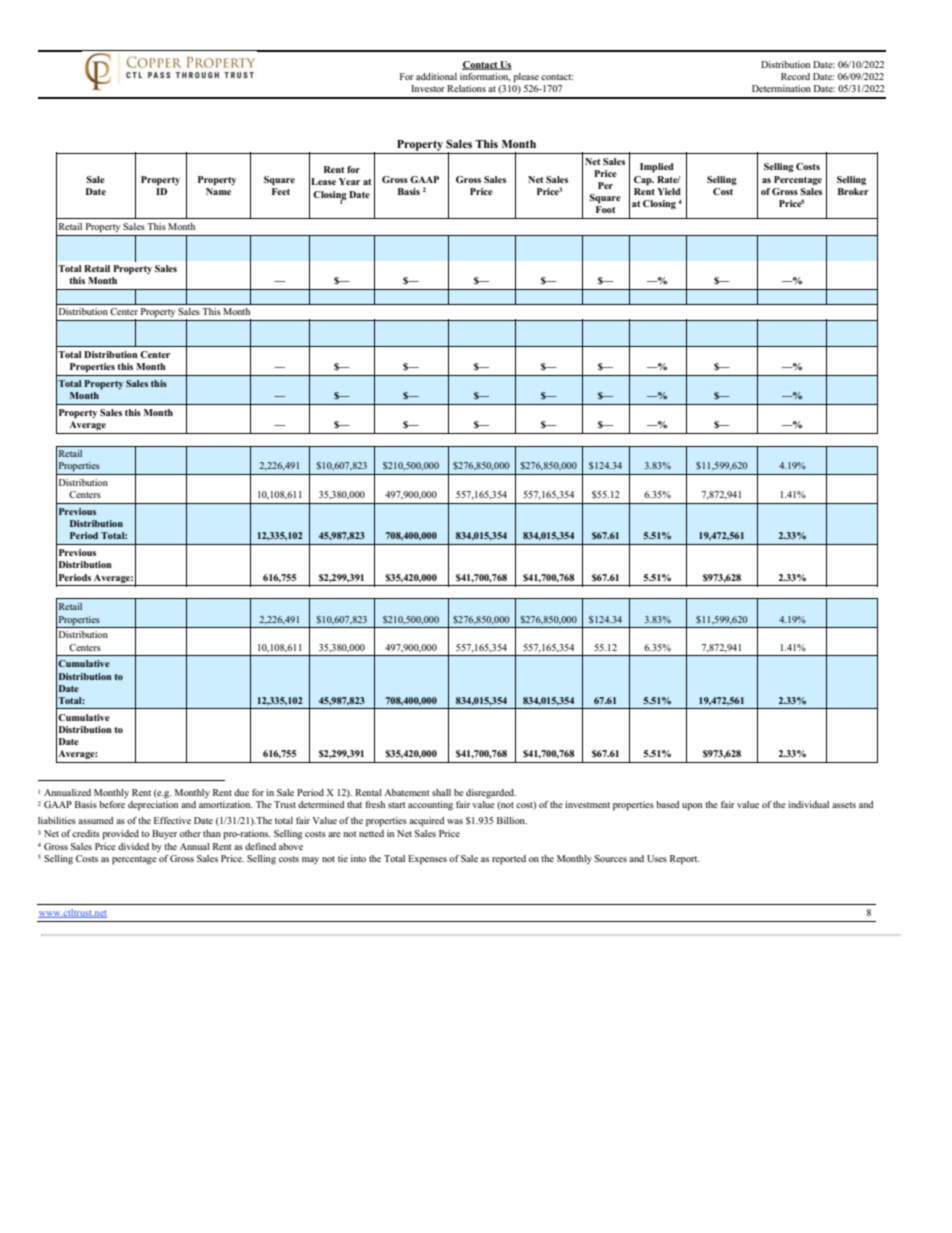  Describe the element at coordinates (466, 88) in the screenshot. I see `Relations` at that location.
